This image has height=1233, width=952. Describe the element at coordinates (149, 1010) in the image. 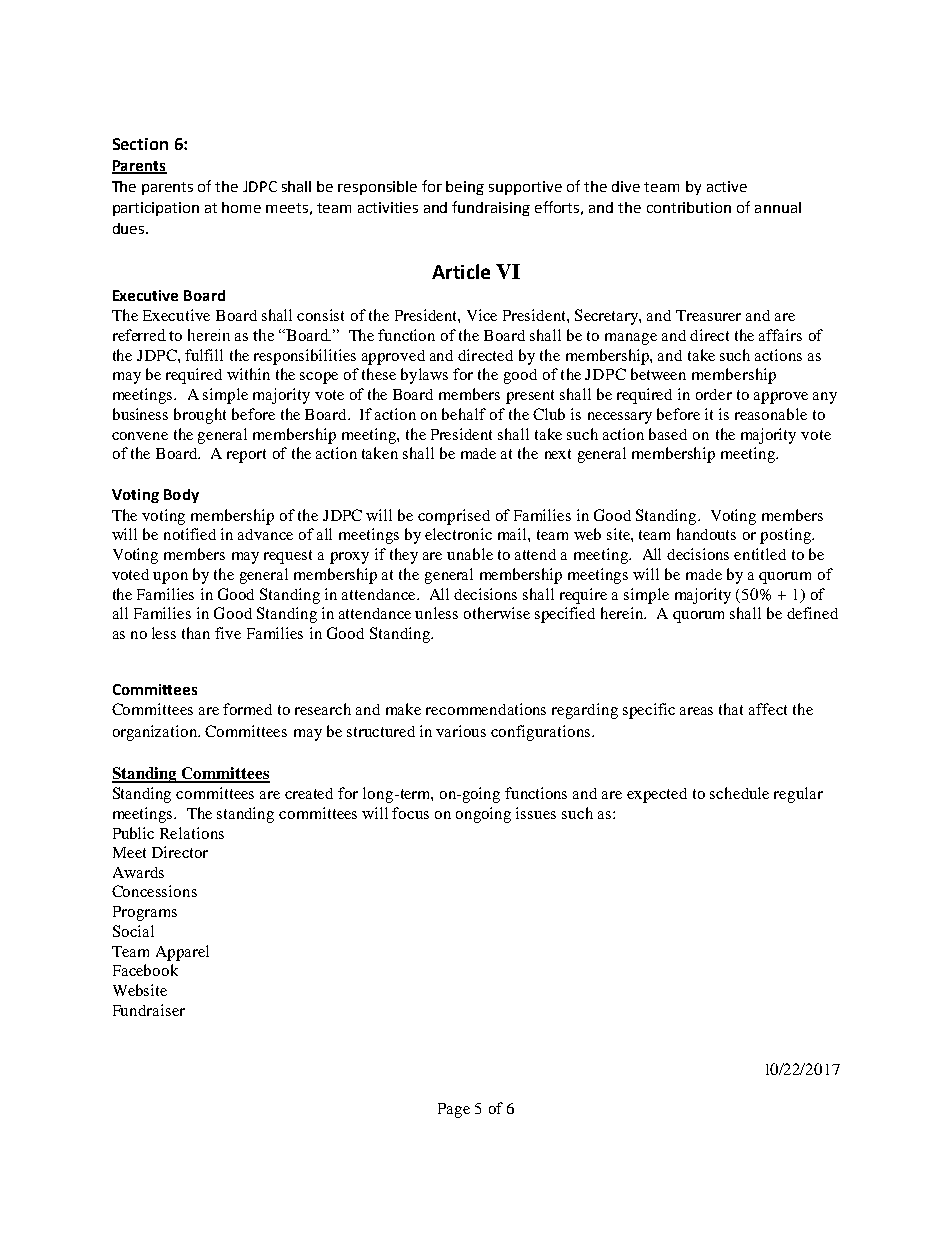

I see `Fundraiser` at that location.
